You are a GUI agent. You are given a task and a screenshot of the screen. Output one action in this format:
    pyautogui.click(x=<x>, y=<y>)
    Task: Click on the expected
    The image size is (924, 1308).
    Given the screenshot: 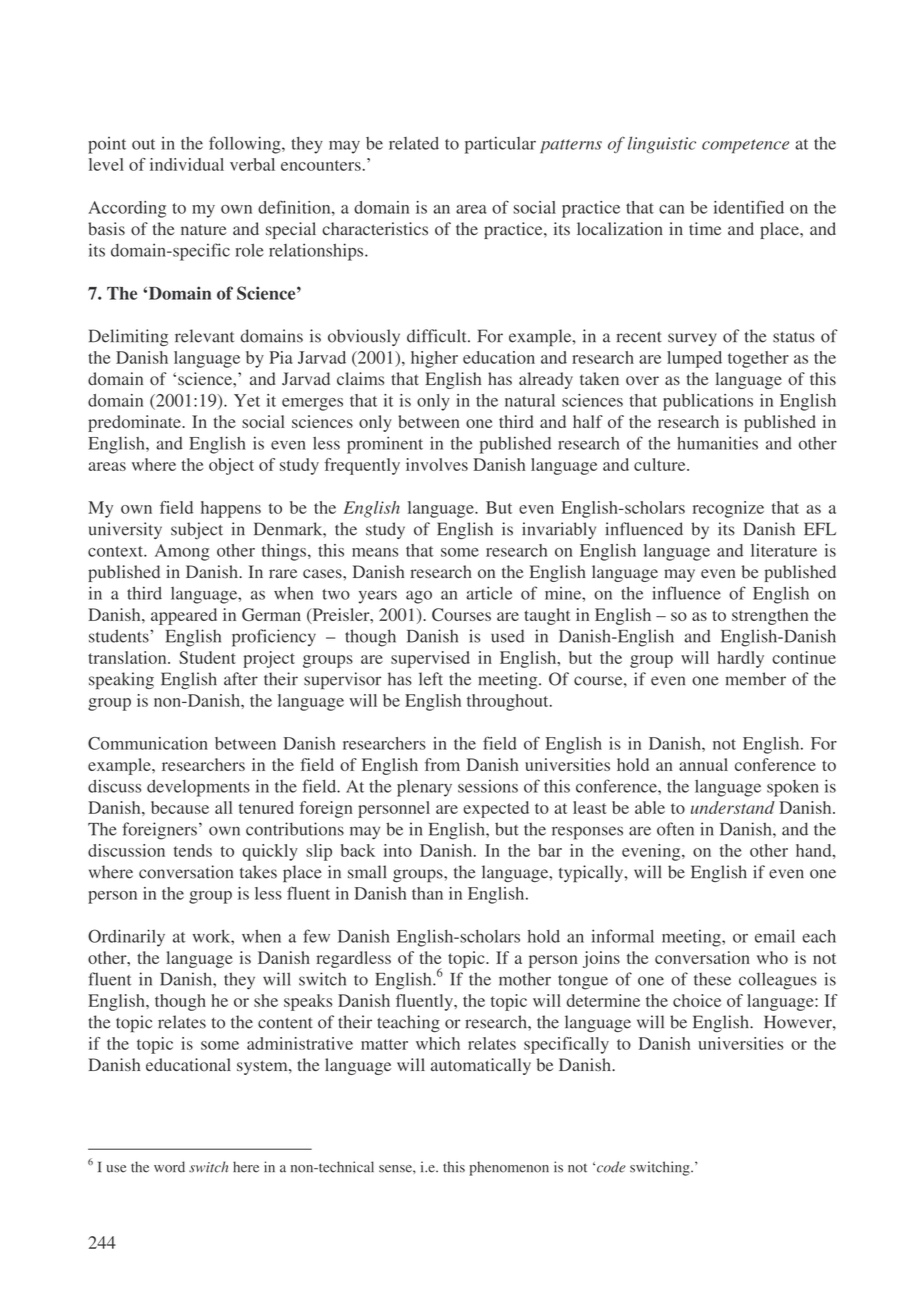 What is the action you would take?
    pyautogui.click(x=496, y=809)
